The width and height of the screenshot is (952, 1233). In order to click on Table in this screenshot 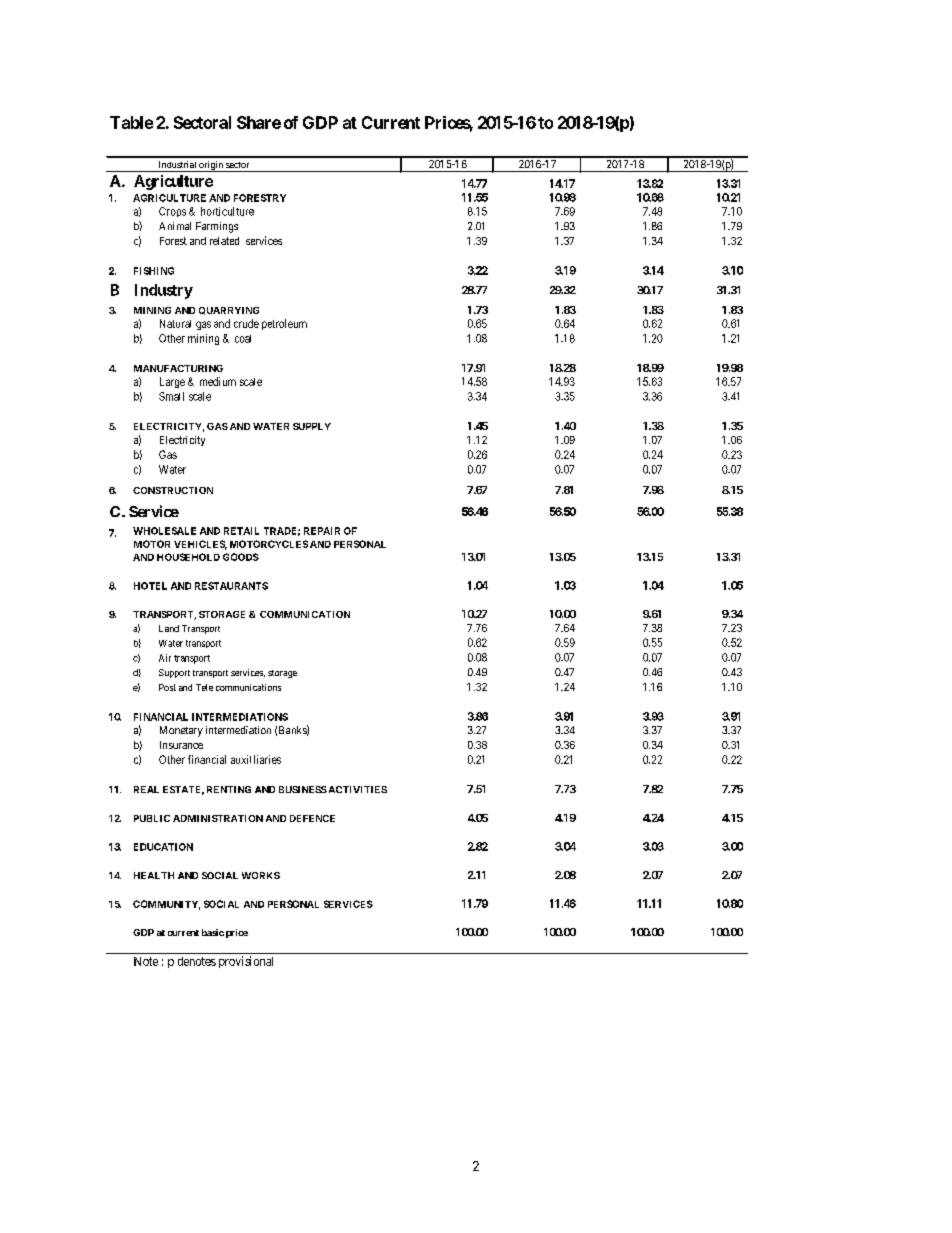, I will do `click(131, 122)`.
